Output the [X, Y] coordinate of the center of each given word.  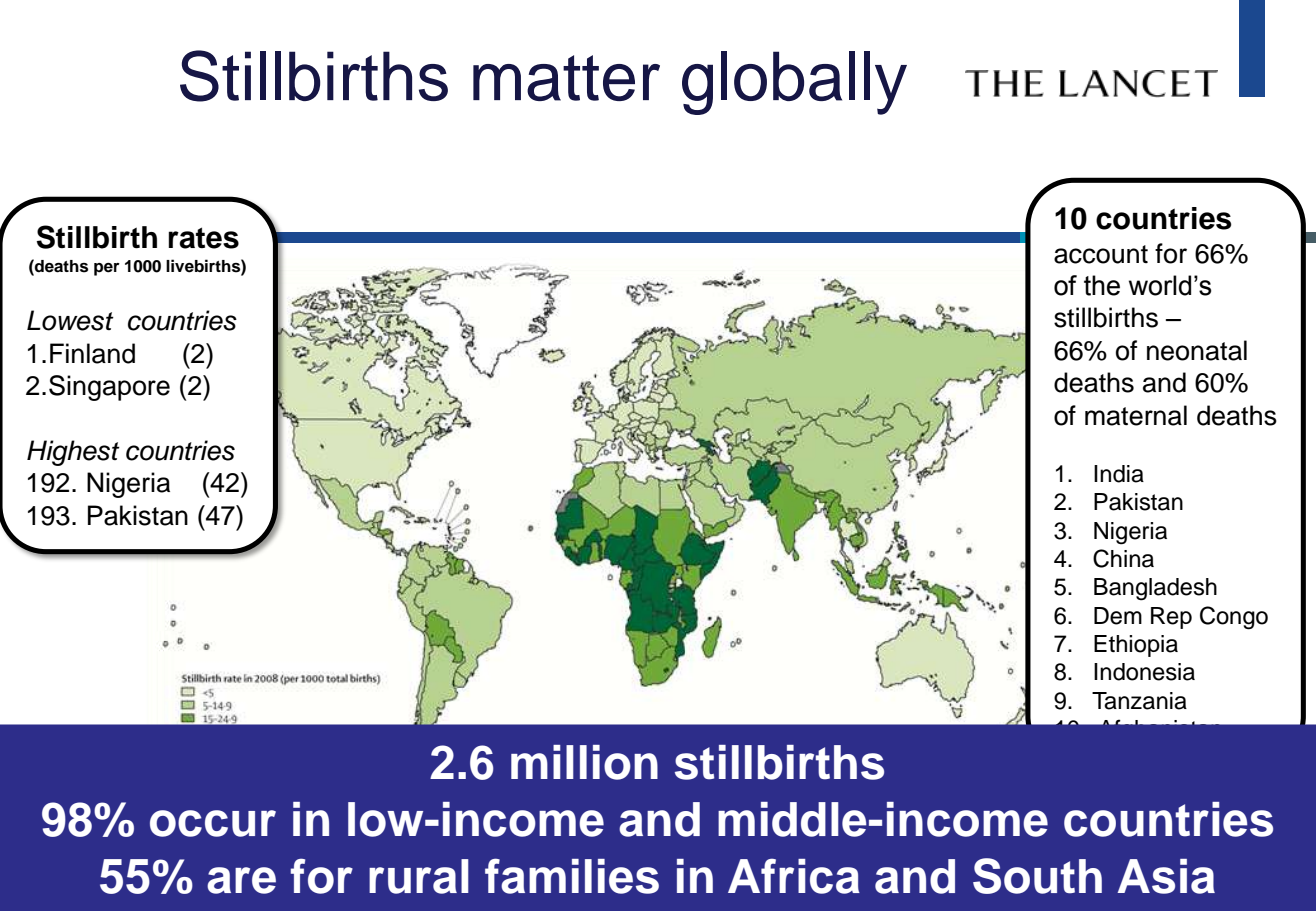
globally [794, 83]
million [584, 762]
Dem [1118, 616]
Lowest [70, 320]
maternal [1136, 415]
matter [566, 78]
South [1037, 876]
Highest [73, 453]
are [241, 880]
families [572, 876]
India [1119, 474]
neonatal [1197, 350]
